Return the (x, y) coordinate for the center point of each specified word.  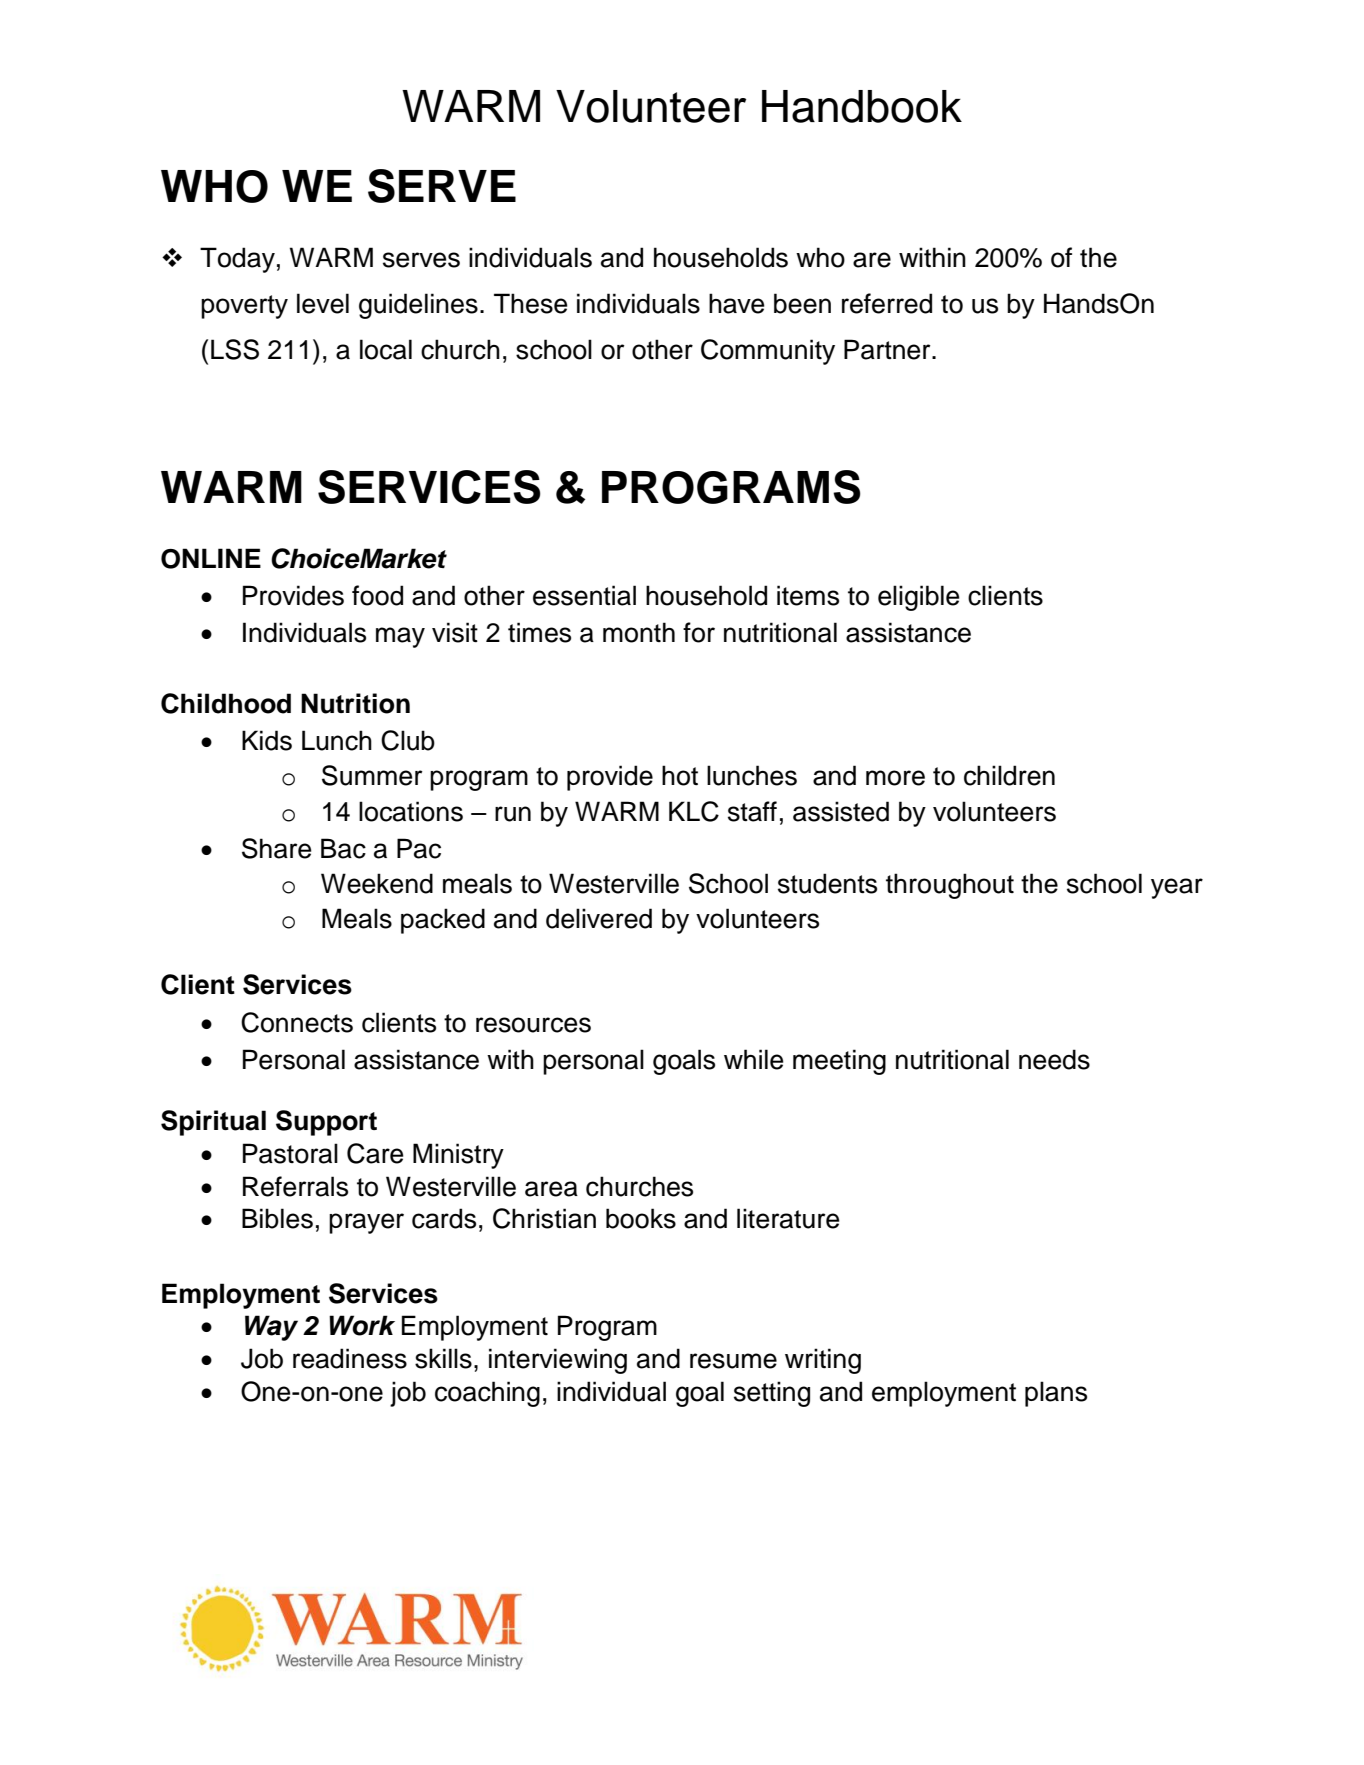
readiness (350, 1358)
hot (680, 775)
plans (1056, 1394)
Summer (372, 775)
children (1009, 775)
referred (887, 303)
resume (733, 1361)
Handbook (862, 106)
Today (237, 260)
